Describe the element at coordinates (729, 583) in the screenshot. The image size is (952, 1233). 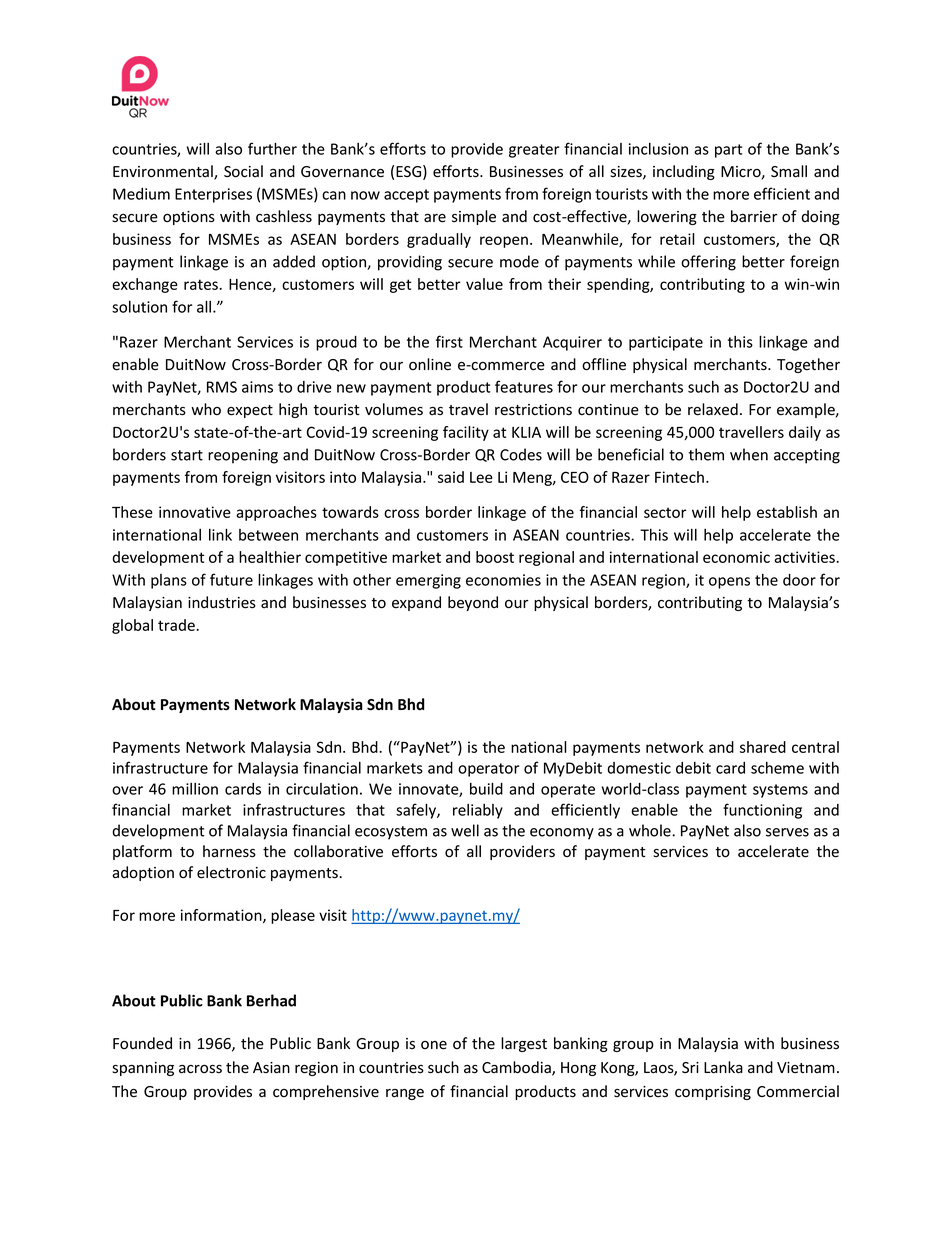
I see `opens` at that location.
